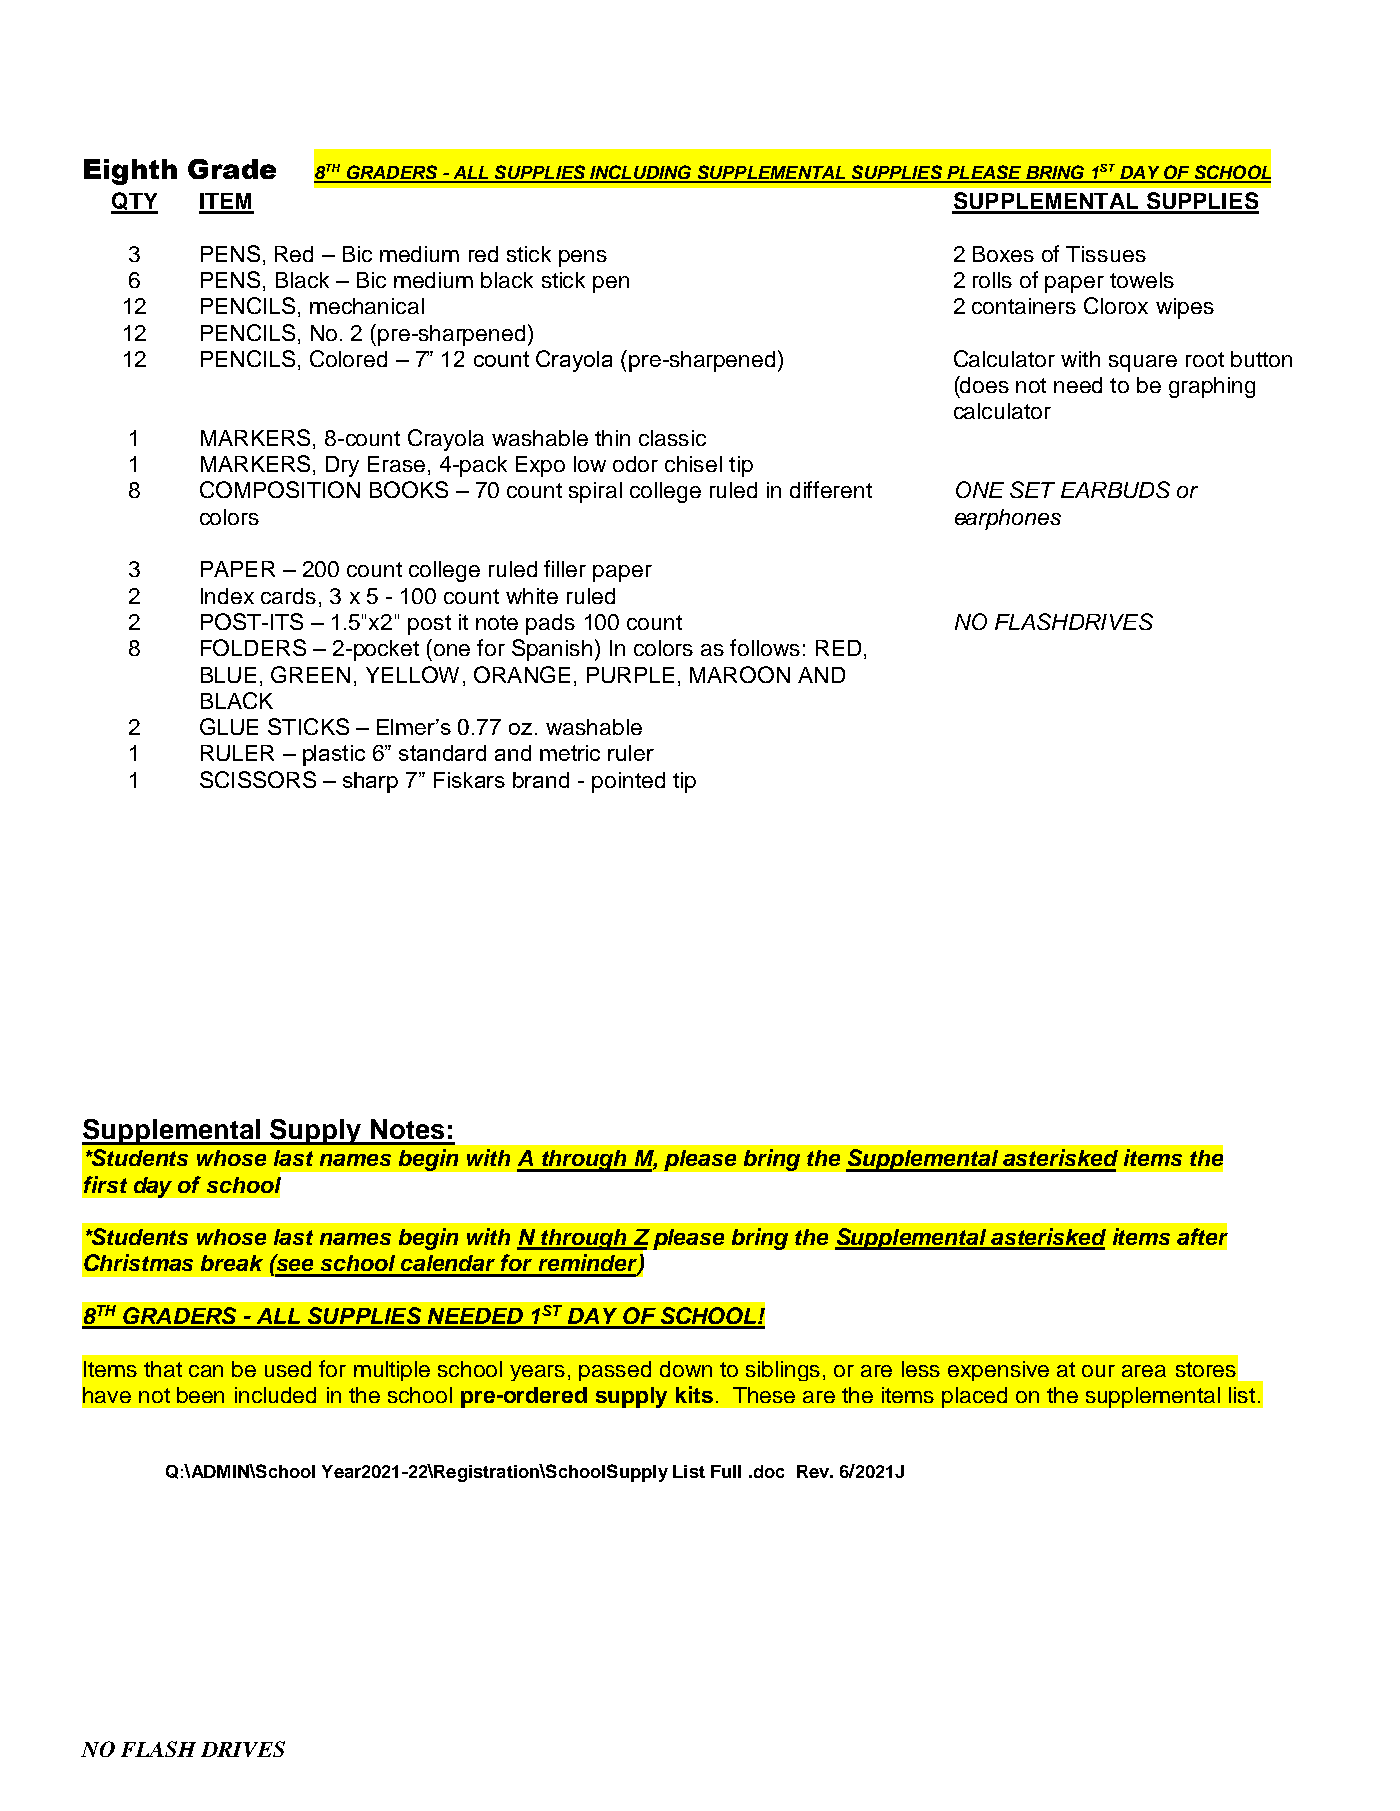  What do you see at coordinates (275, 1395) in the screenshot?
I see `included` at bounding box center [275, 1395].
